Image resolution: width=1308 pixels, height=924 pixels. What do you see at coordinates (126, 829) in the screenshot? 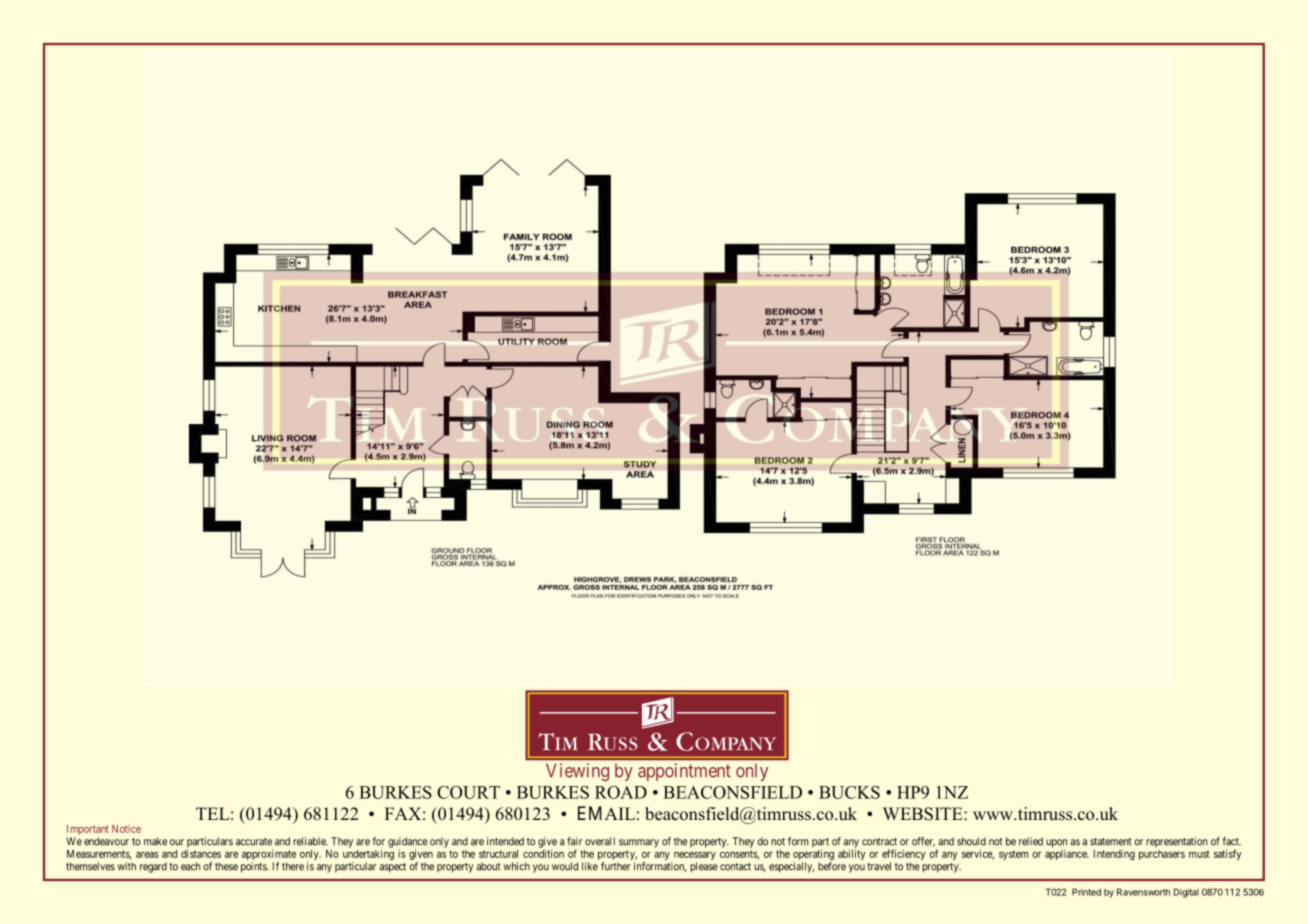
I see `Notice` at bounding box center [126, 829].
